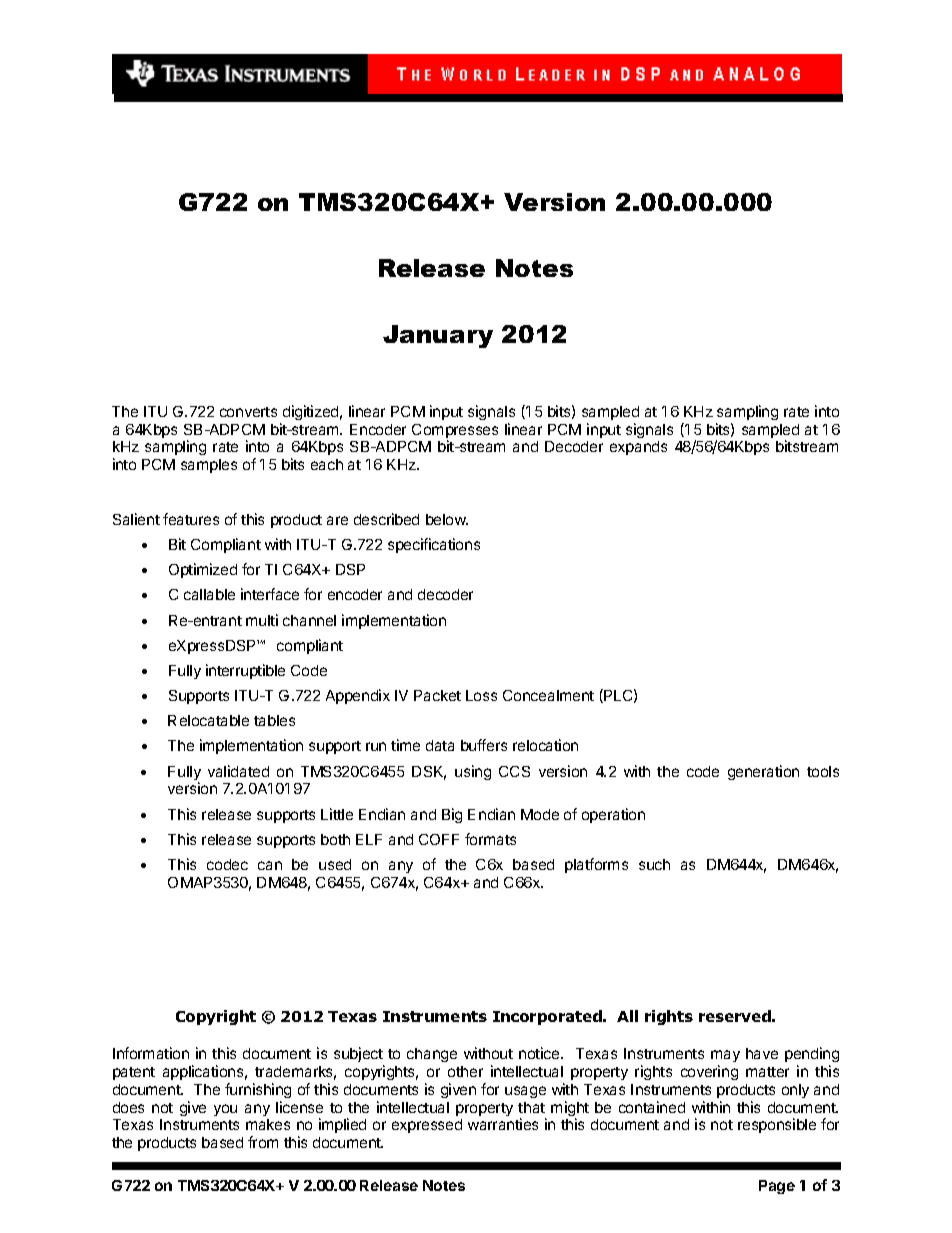  I want to click on generation, so click(763, 772).
